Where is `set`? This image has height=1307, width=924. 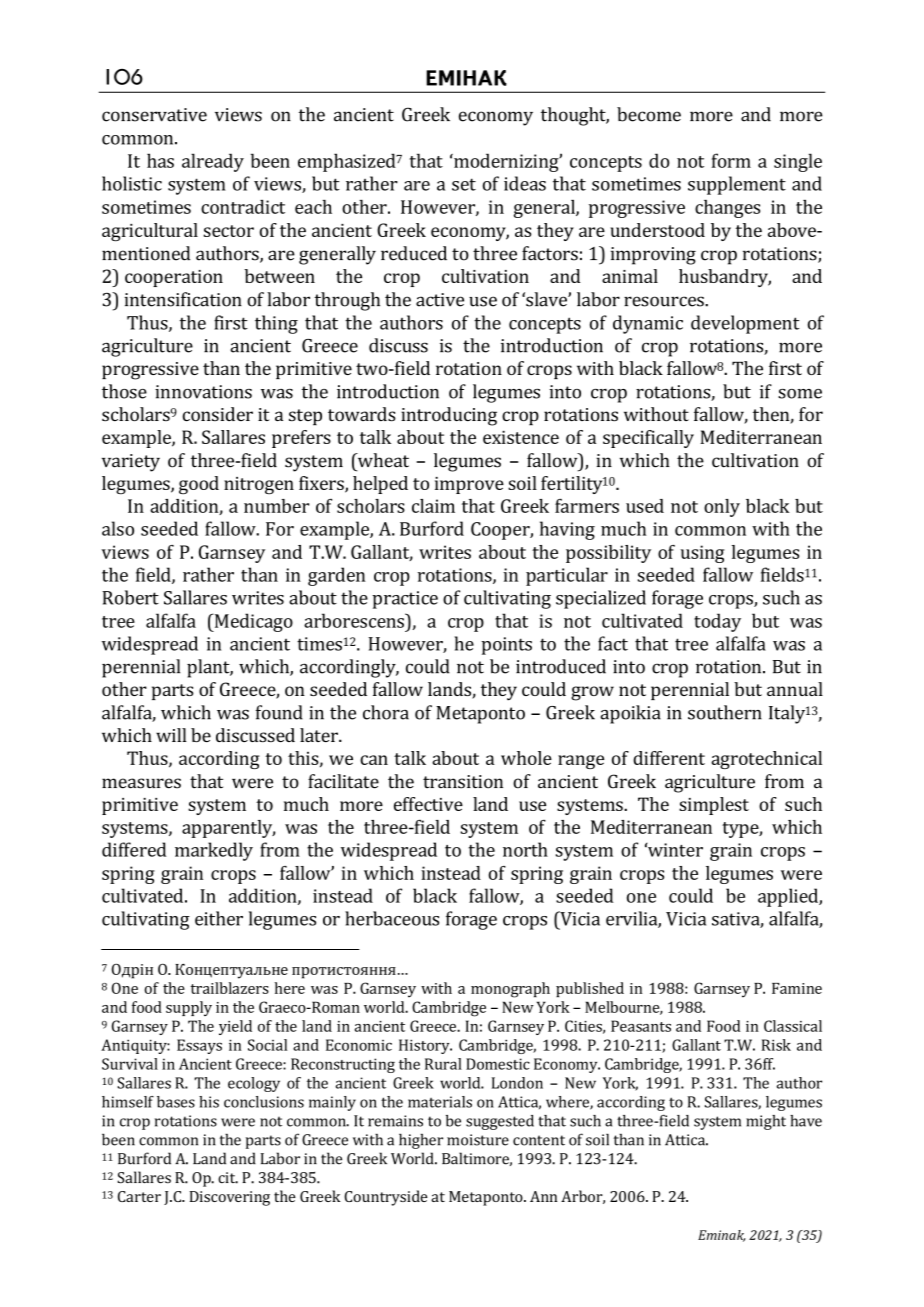
set is located at coordinates (464, 184).
